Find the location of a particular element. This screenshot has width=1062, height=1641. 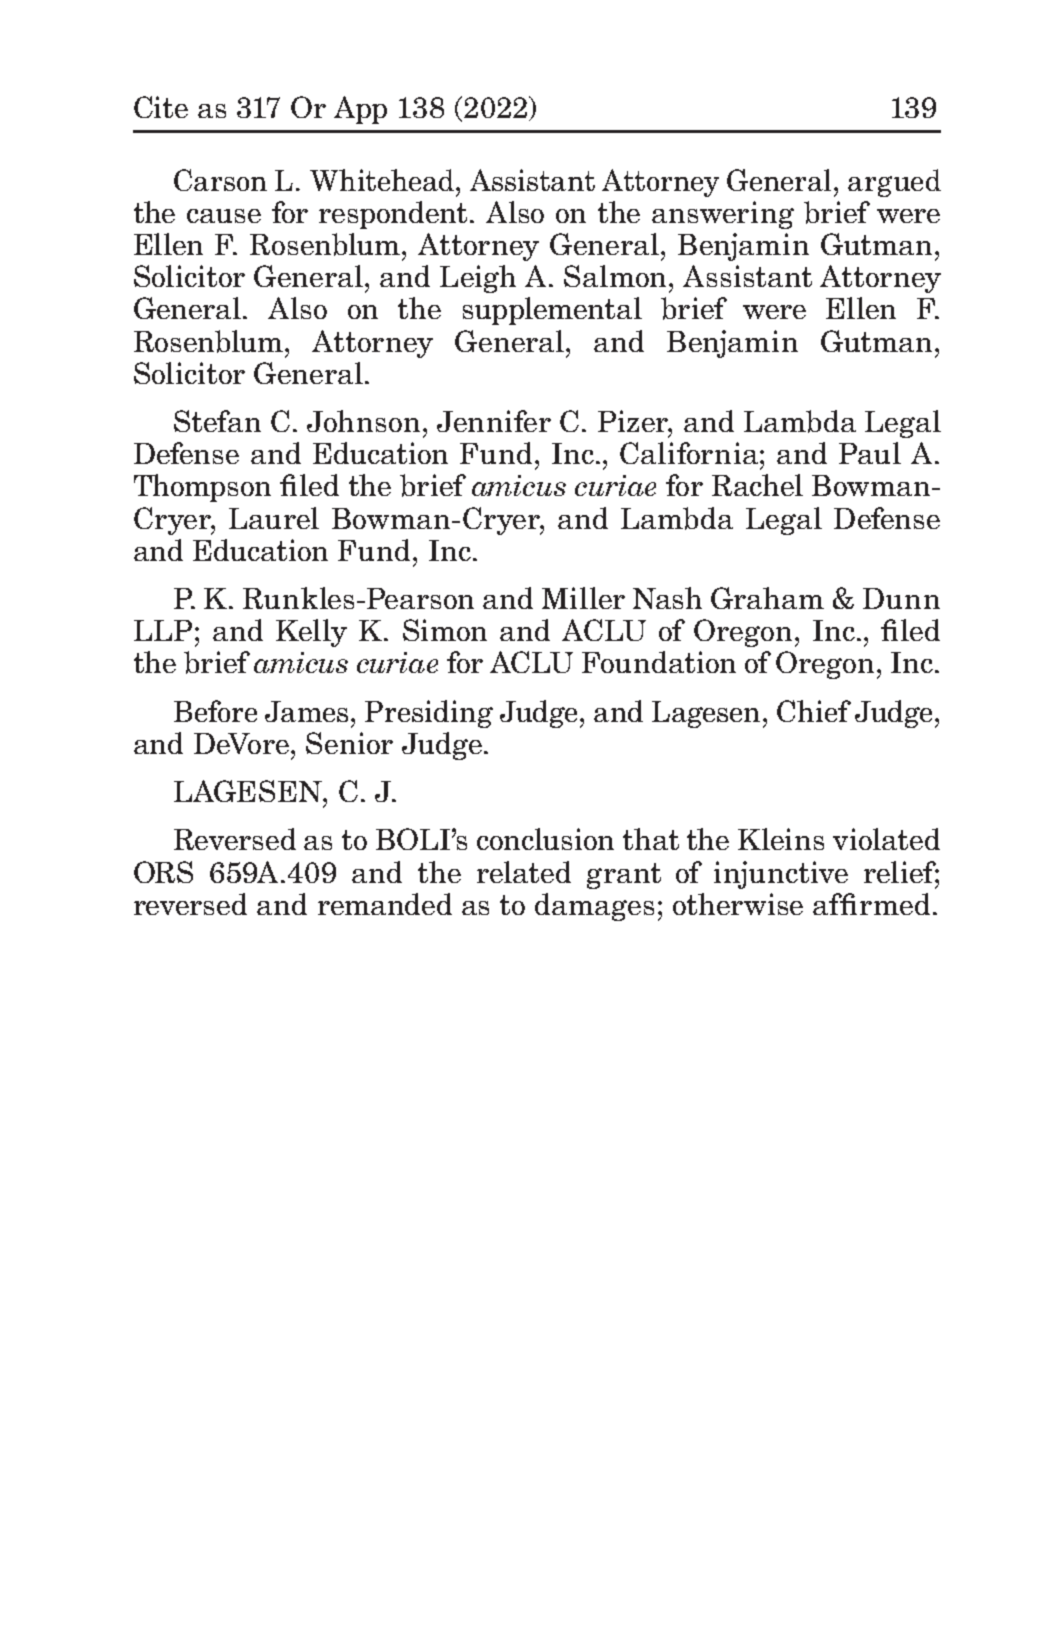

Paul is located at coordinates (870, 453).
